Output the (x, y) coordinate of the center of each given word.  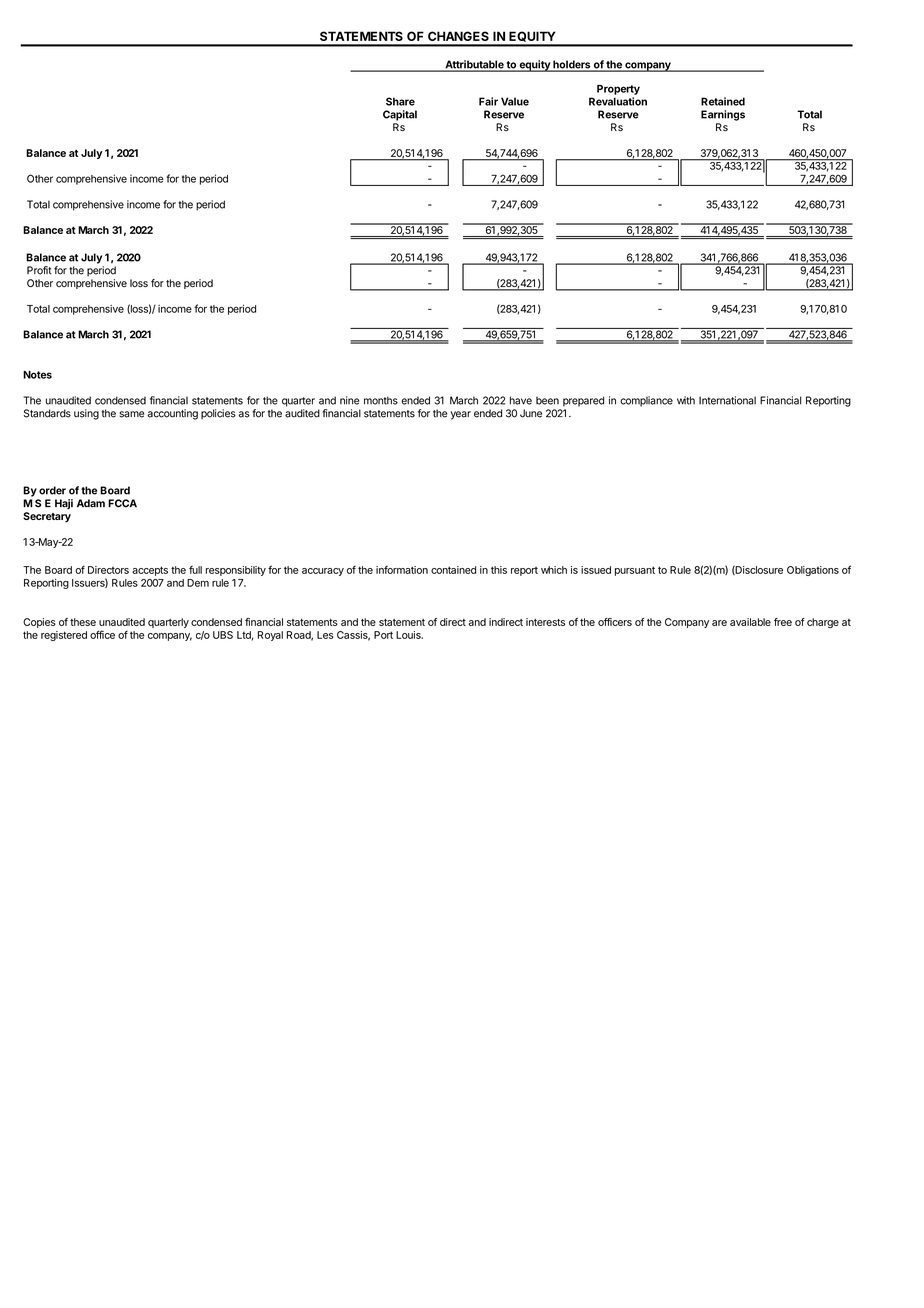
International (727, 400)
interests (545, 622)
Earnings (723, 115)
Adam (91, 503)
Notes (37, 375)
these (83, 622)
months (381, 400)
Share (400, 101)
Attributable (474, 65)
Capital (400, 115)
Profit (39, 270)
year (461, 415)
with (686, 400)
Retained (723, 101)
